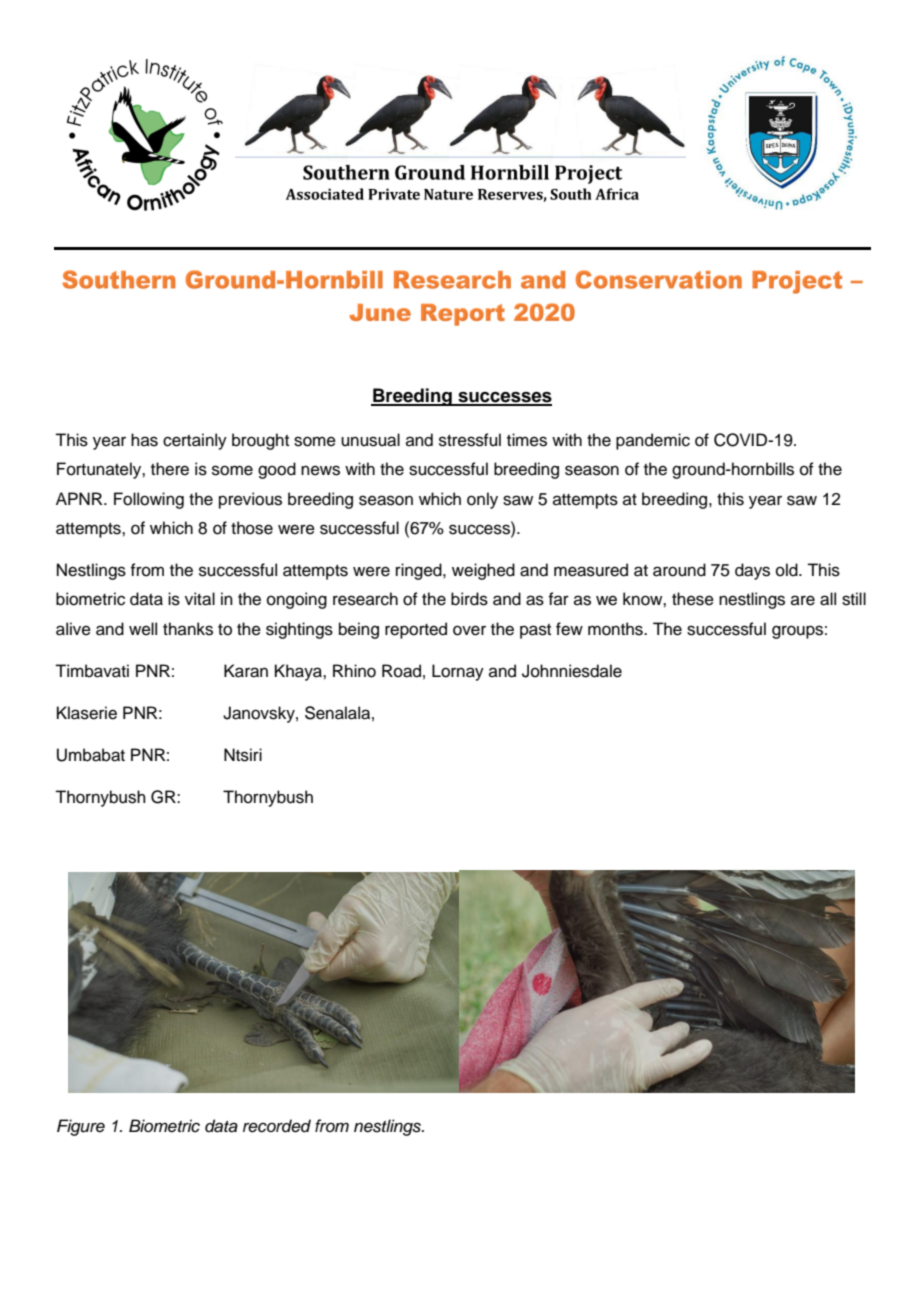 This screenshot has width=924, height=1308. Describe the element at coordinates (277, 1126) in the screenshot. I see `recorded` at that location.
